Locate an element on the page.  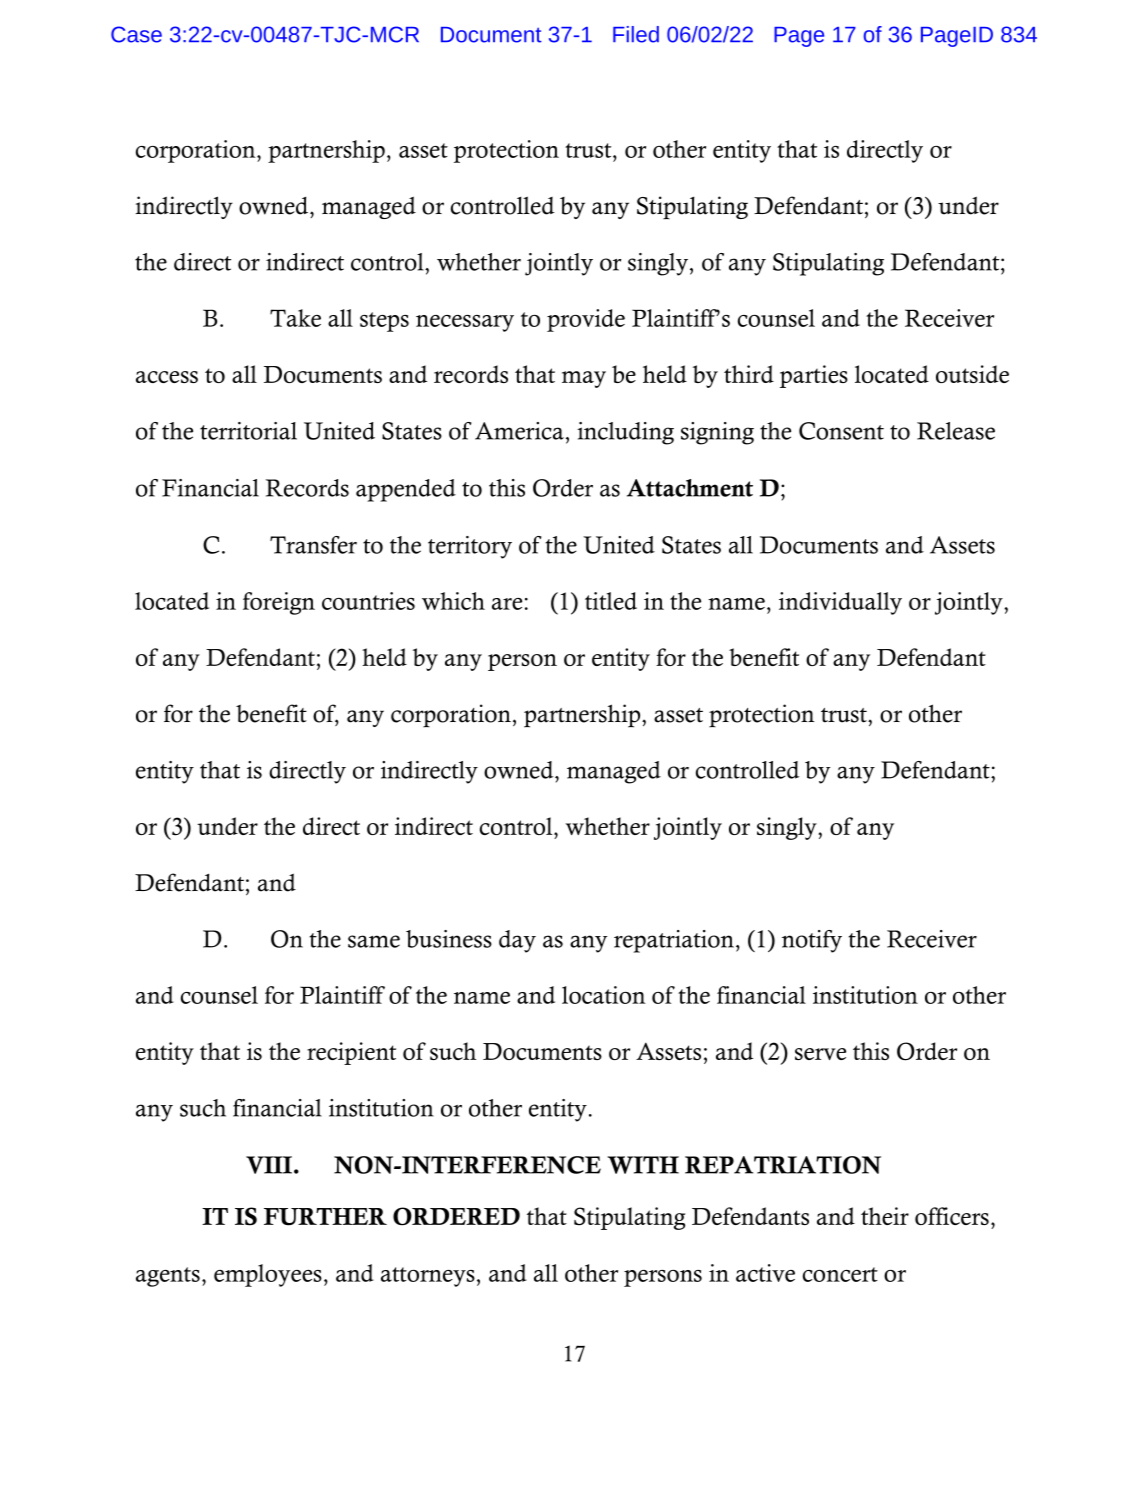
parties is located at coordinates (814, 376).
